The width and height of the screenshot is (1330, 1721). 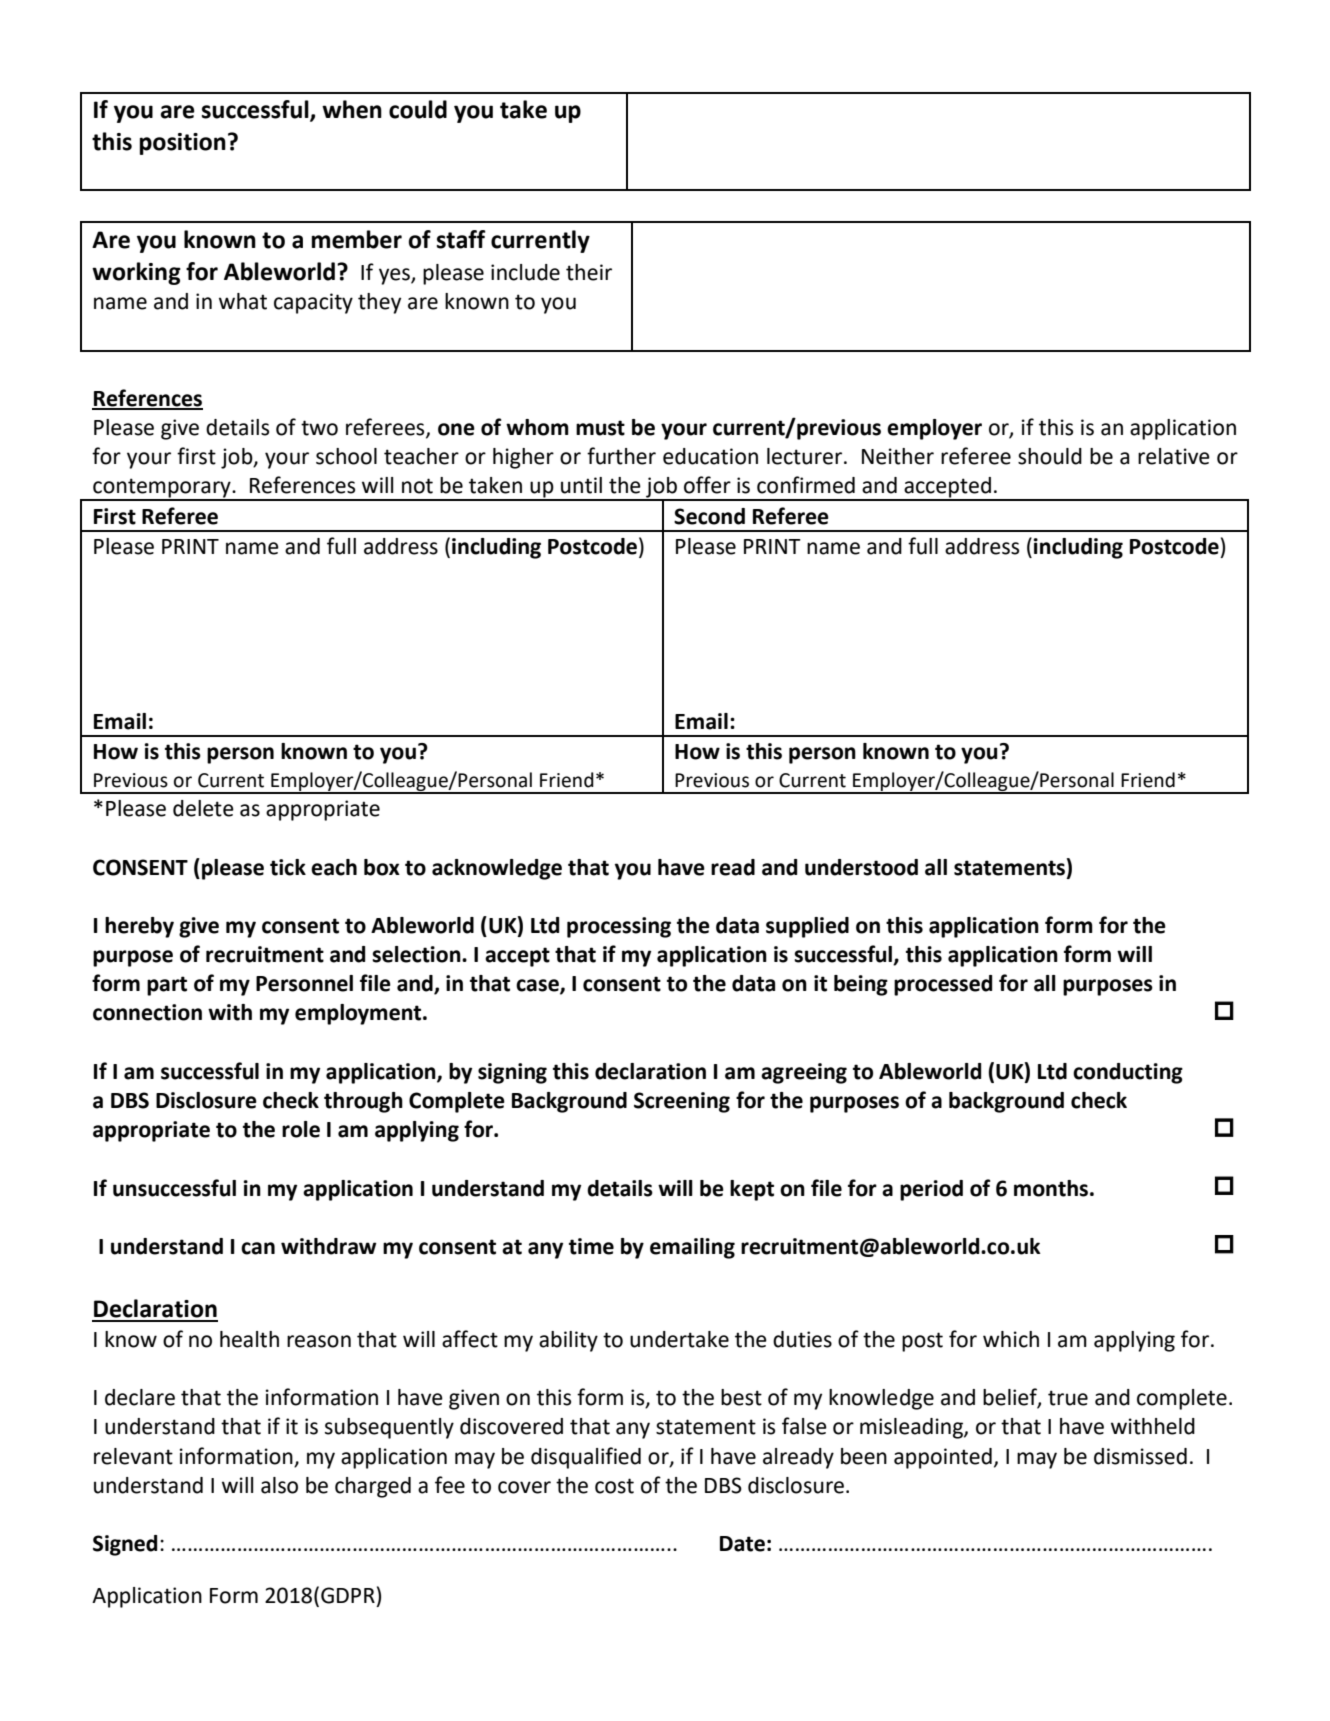 What do you see at coordinates (621, 456) in the screenshot?
I see `further` at bounding box center [621, 456].
